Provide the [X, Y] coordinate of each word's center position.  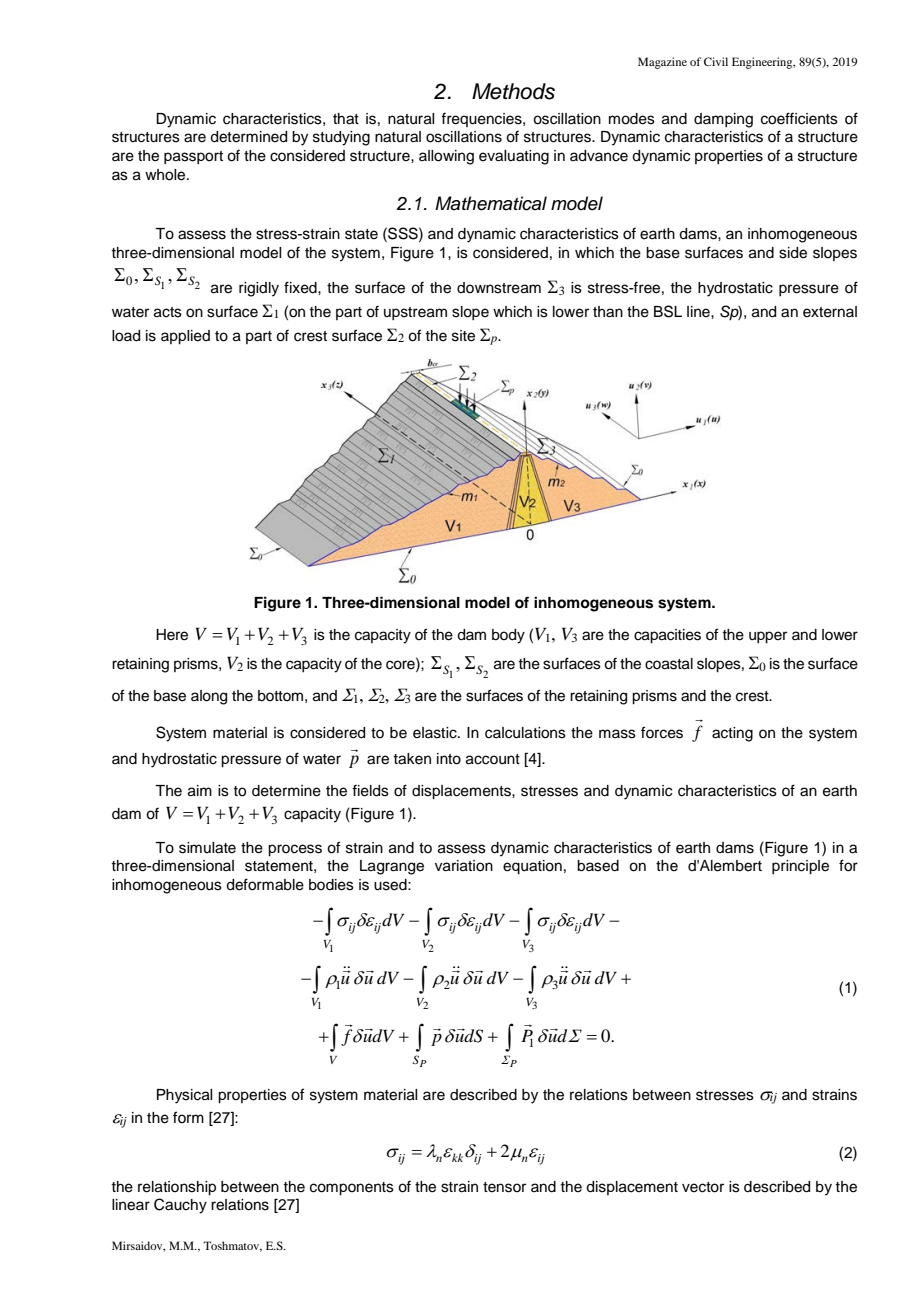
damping [723, 120]
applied [185, 337]
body [508, 636]
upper [768, 637]
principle [800, 867]
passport [193, 157]
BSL [668, 311]
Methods [513, 91]
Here [172, 635]
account [493, 759]
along [209, 697]
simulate [207, 848]
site [463, 336]
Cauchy [180, 1206]
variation [464, 866]
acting [732, 734]
